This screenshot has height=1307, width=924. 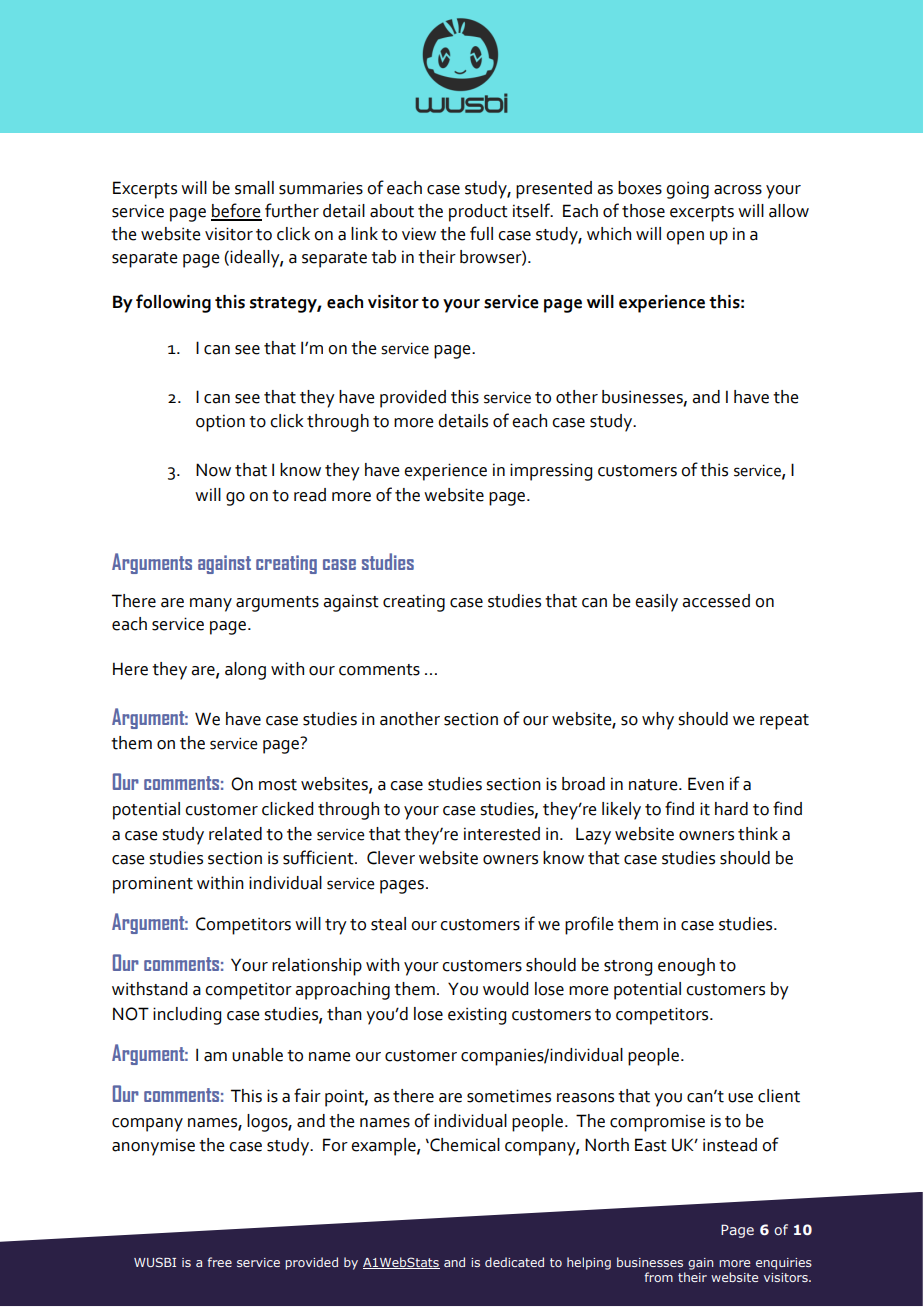 What do you see at coordinates (502, 834) in the screenshot?
I see `interested` at bounding box center [502, 834].
